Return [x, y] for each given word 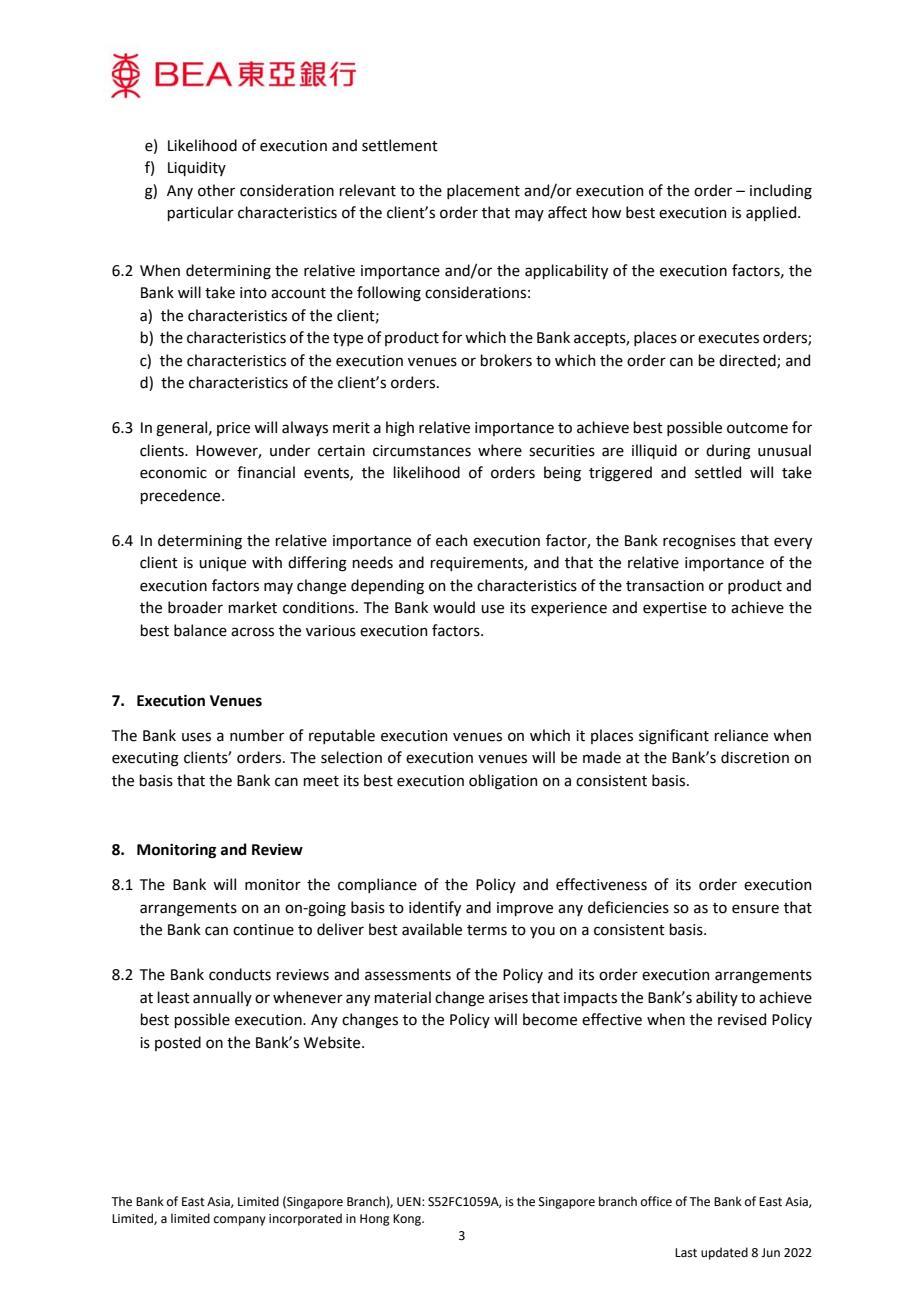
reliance [741, 735]
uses [196, 737]
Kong [408, 1220]
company [240, 1221]
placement [483, 191]
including [781, 192]
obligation [503, 782]
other [216, 190]
